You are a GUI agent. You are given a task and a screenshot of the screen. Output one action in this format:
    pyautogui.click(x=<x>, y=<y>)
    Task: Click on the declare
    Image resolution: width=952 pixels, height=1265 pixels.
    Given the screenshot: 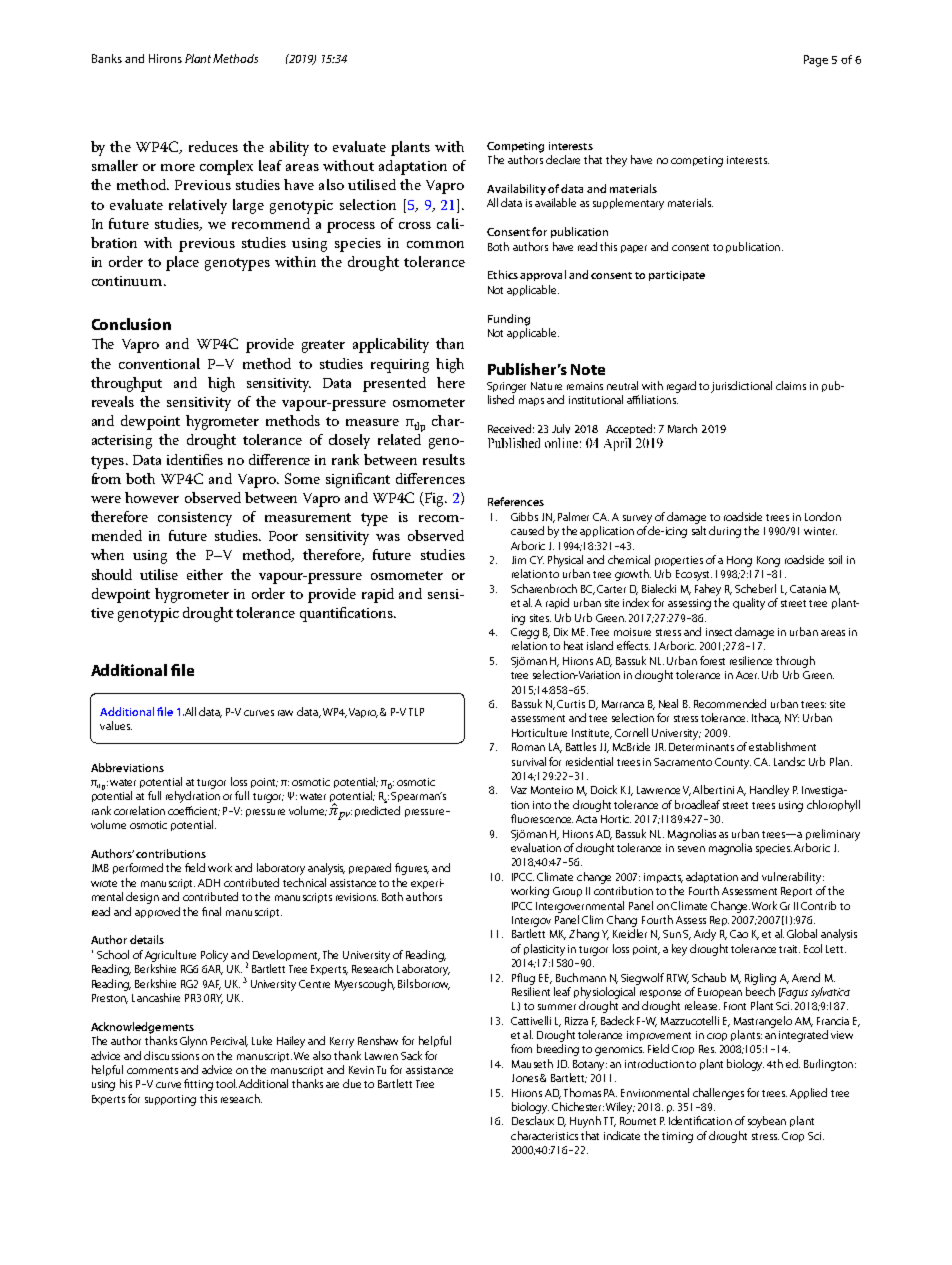 What is the action you would take?
    pyautogui.click(x=563, y=159)
